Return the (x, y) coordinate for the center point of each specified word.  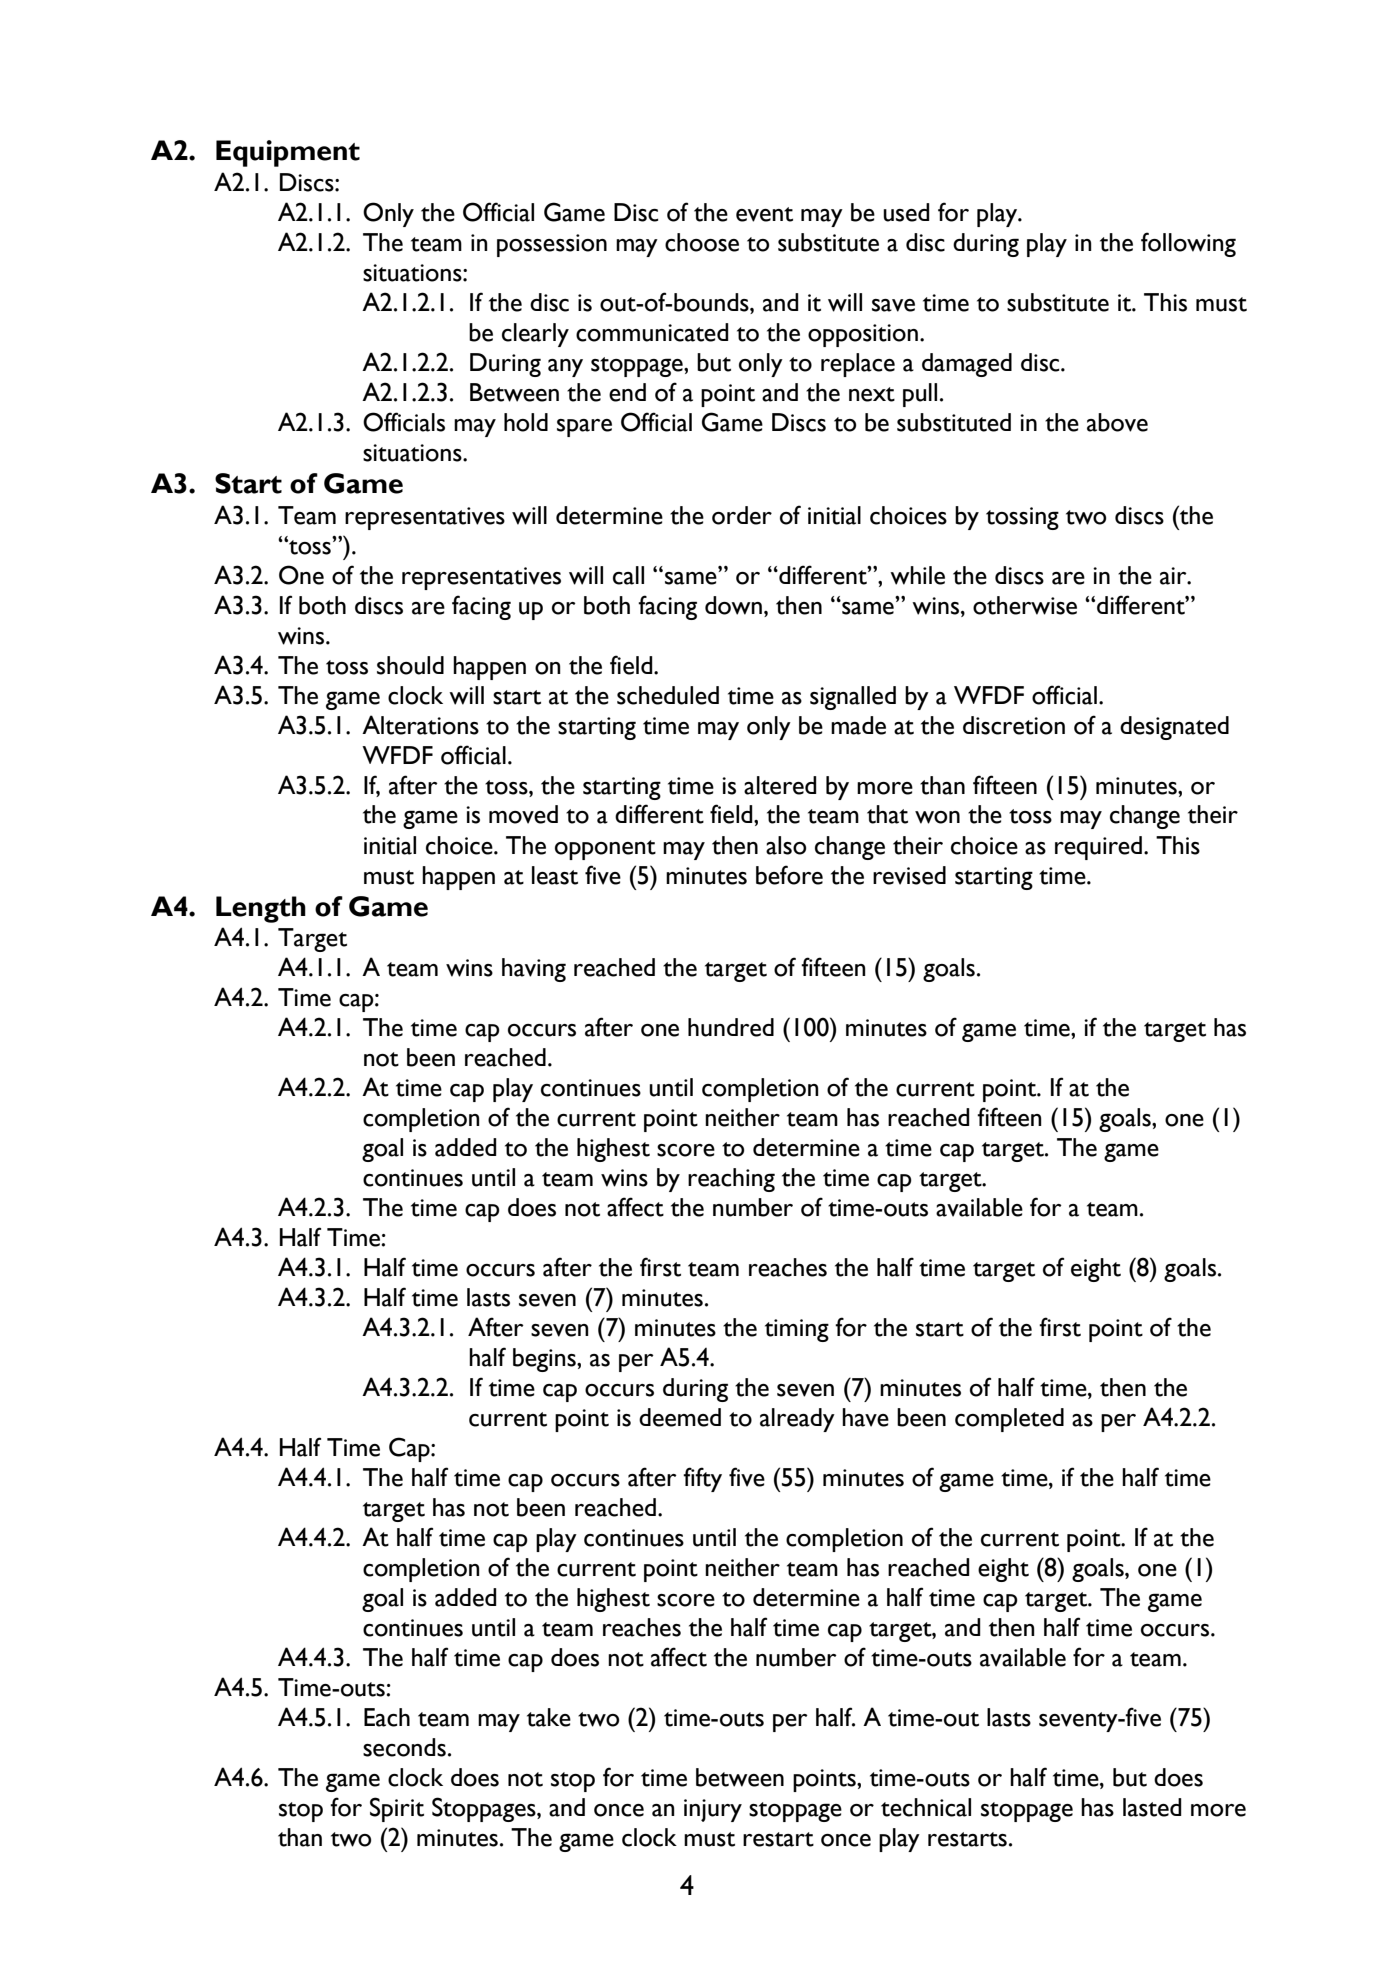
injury (713, 1810)
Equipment (288, 153)
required (1100, 848)
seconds (404, 1747)
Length (261, 909)
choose (702, 242)
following (1188, 244)
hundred (731, 1027)
